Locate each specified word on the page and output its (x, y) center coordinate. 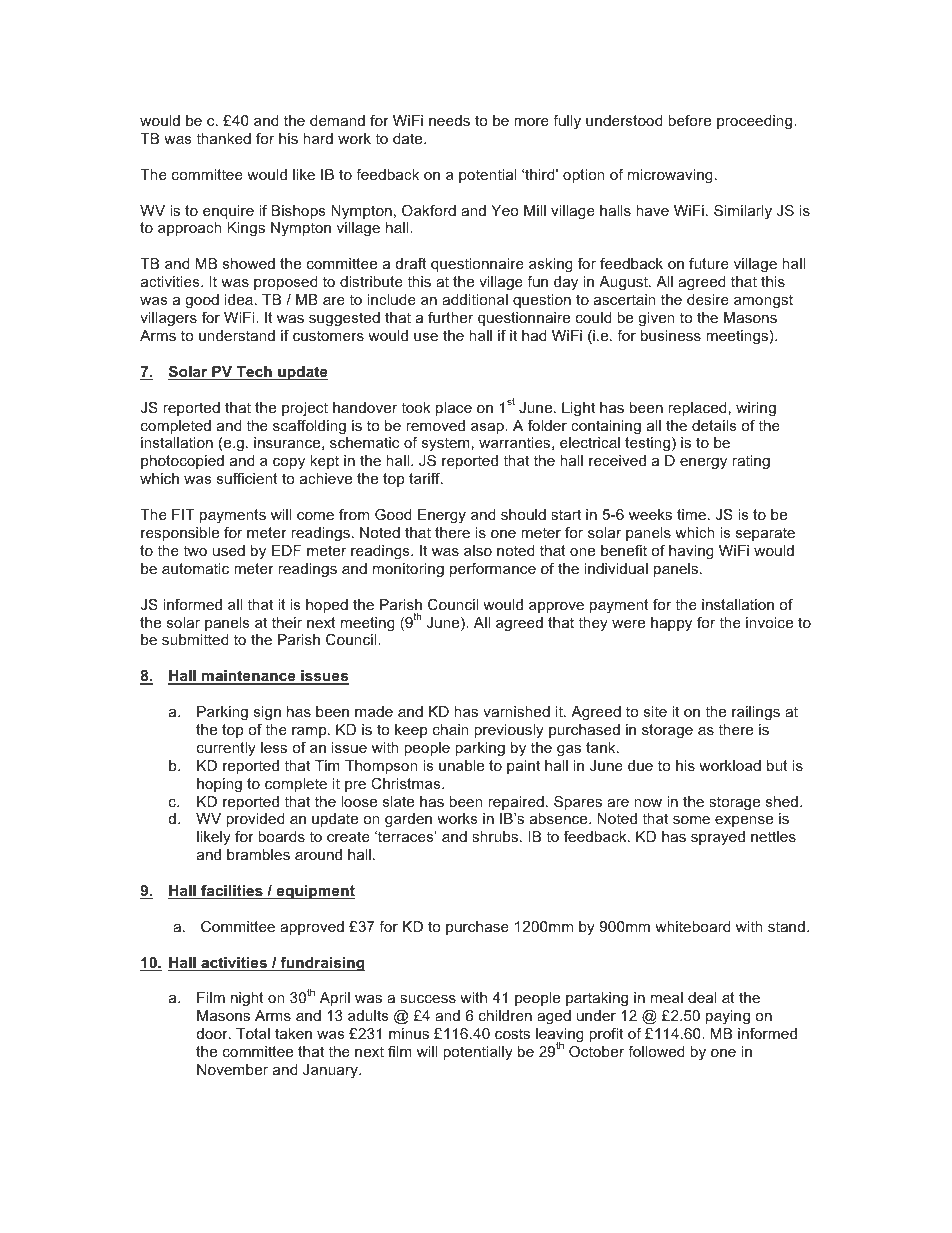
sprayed (718, 838)
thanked (223, 138)
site (655, 711)
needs (449, 120)
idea (239, 299)
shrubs (496, 836)
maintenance (249, 677)
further (450, 317)
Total (253, 1033)
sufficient (247, 478)
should (523, 514)
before (689, 120)
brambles (258, 854)
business (671, 335)
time (691, 514)
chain (451, 729)
